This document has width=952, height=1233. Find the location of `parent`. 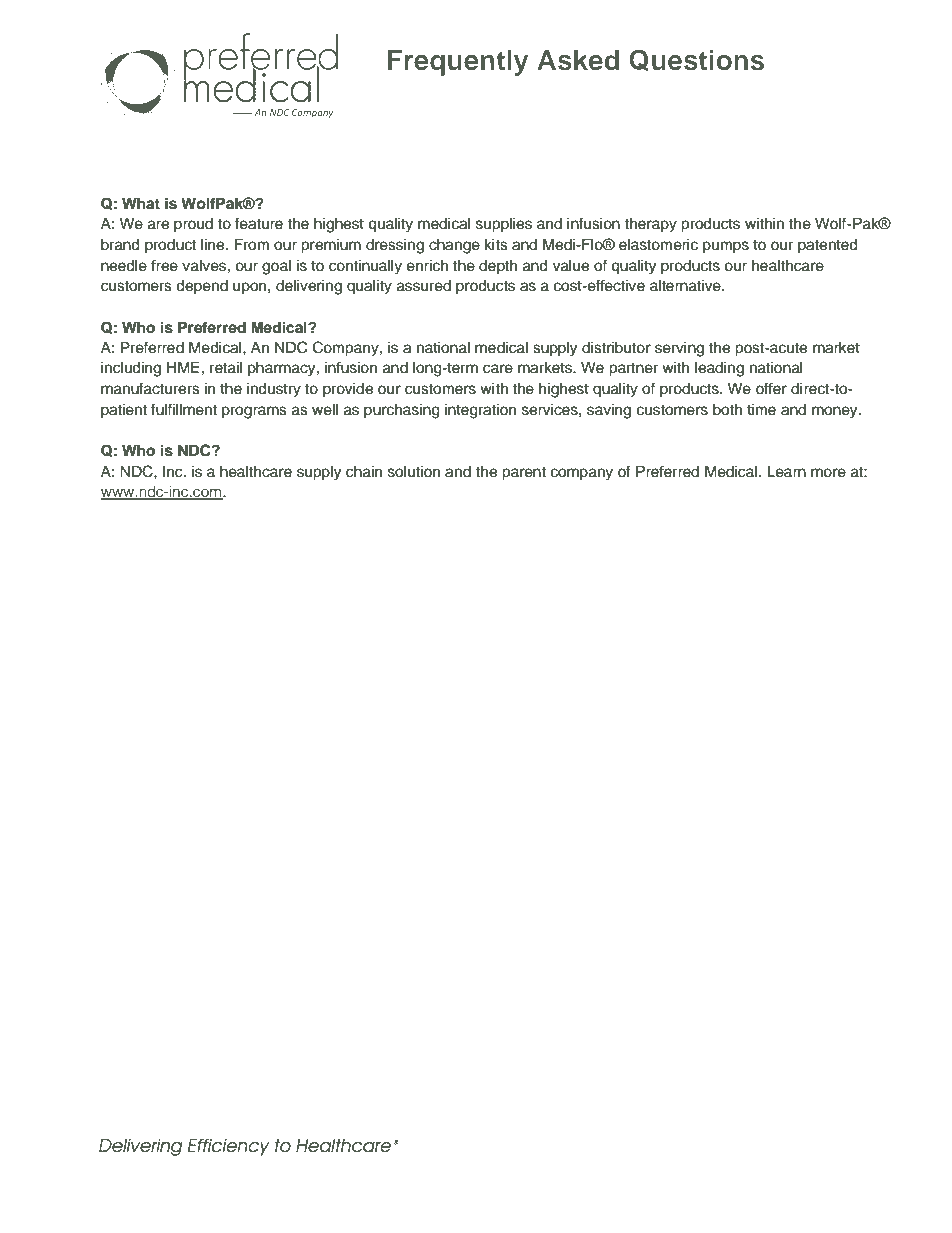

parent is located at coordinates (524, 474).
